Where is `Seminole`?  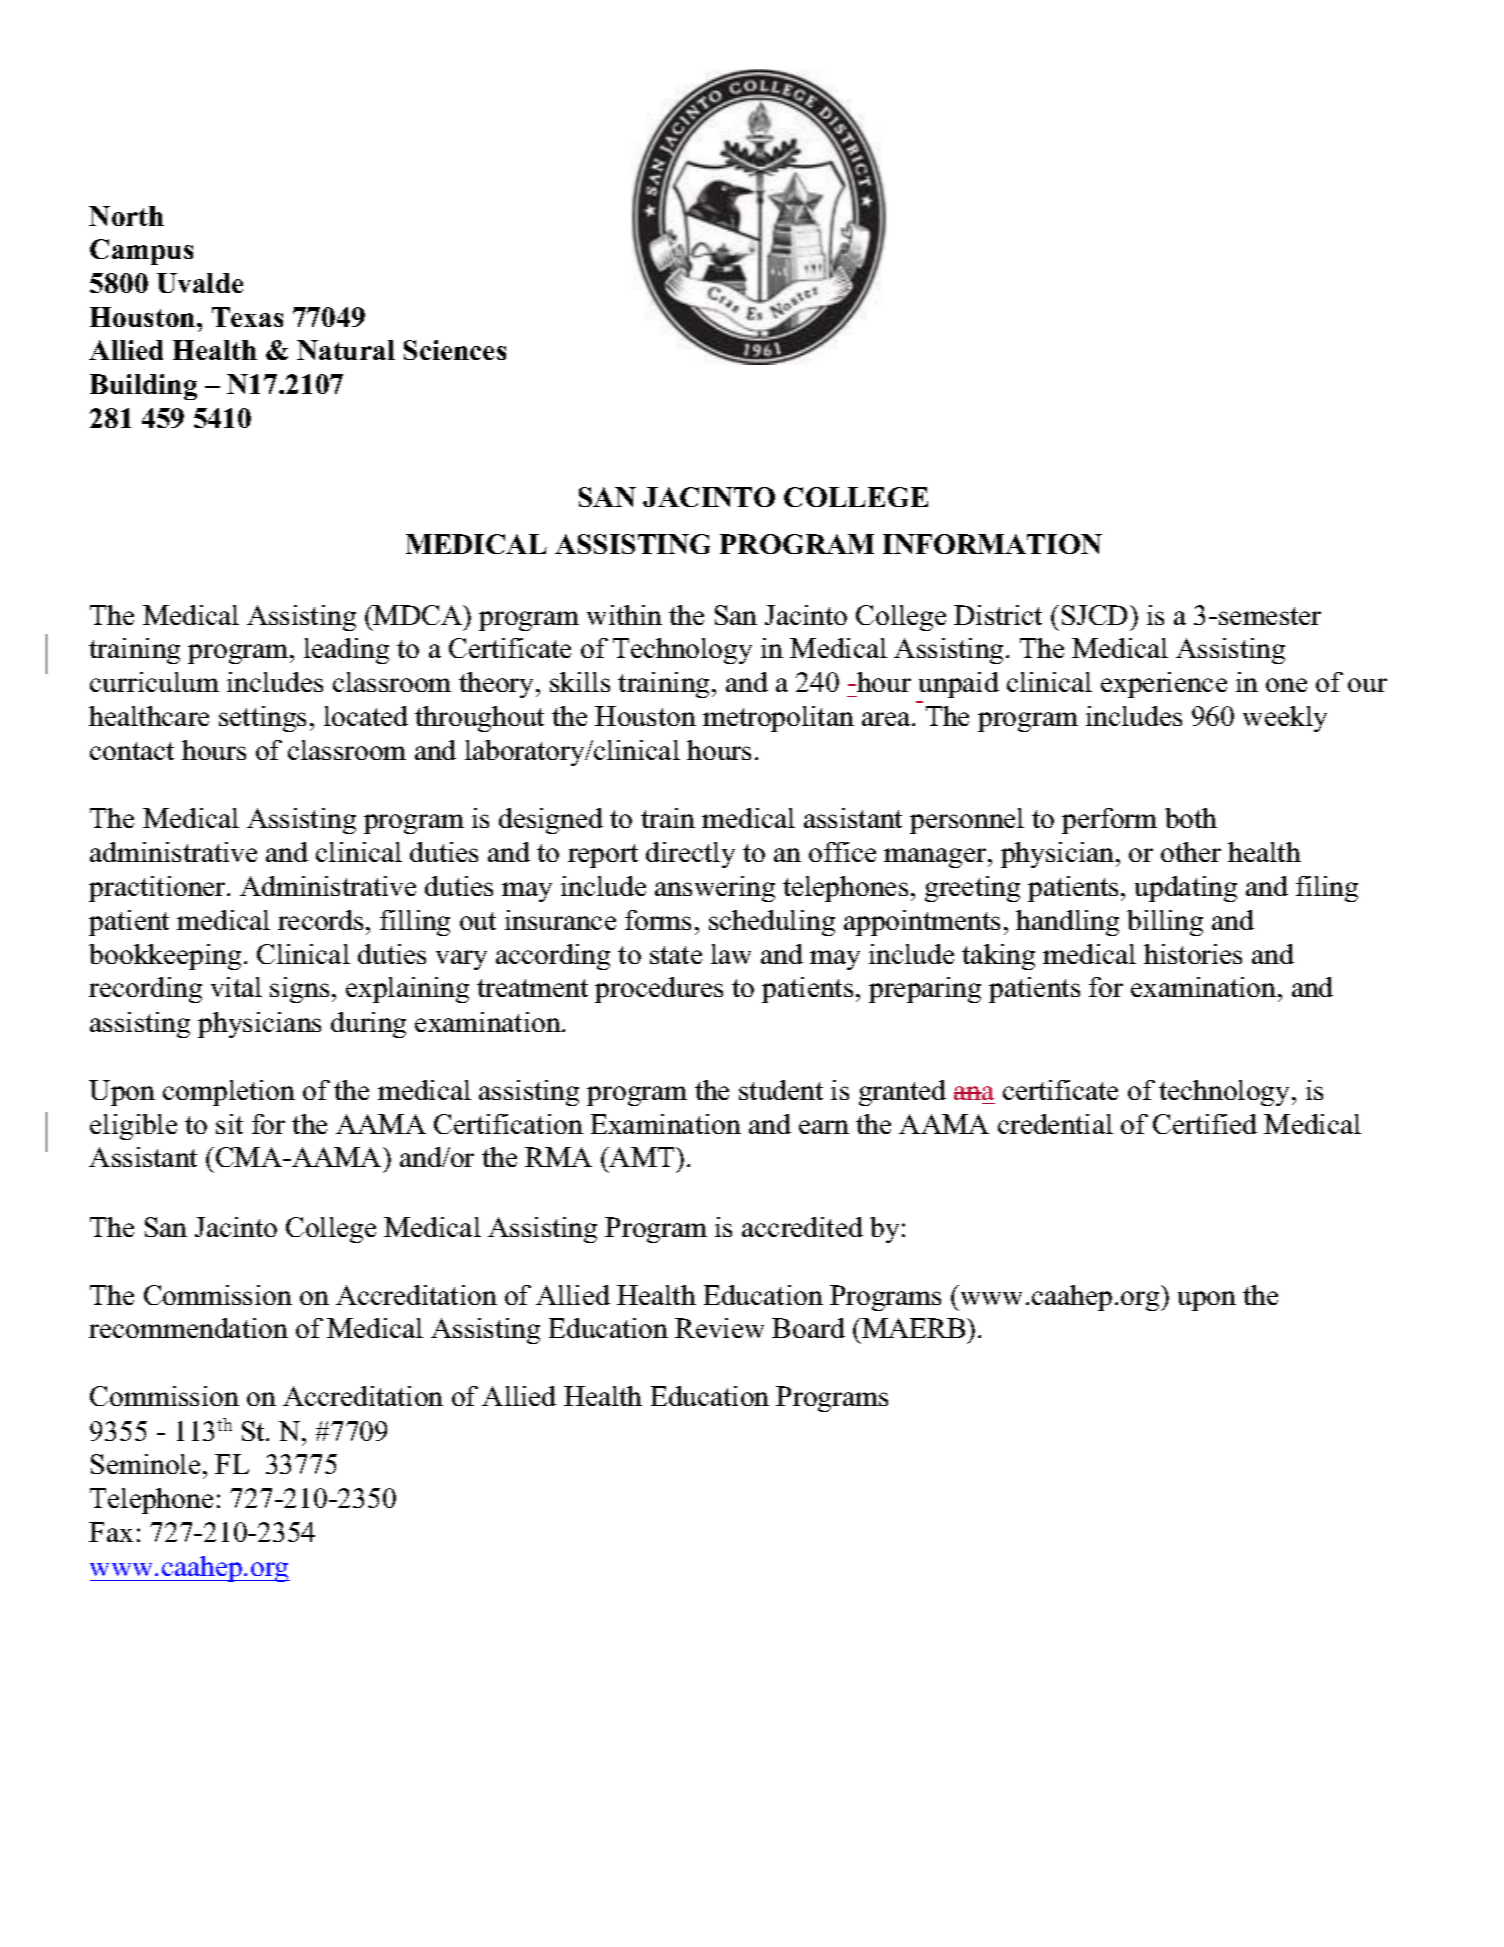
Seminole is located at coordinates (145, 1464).
